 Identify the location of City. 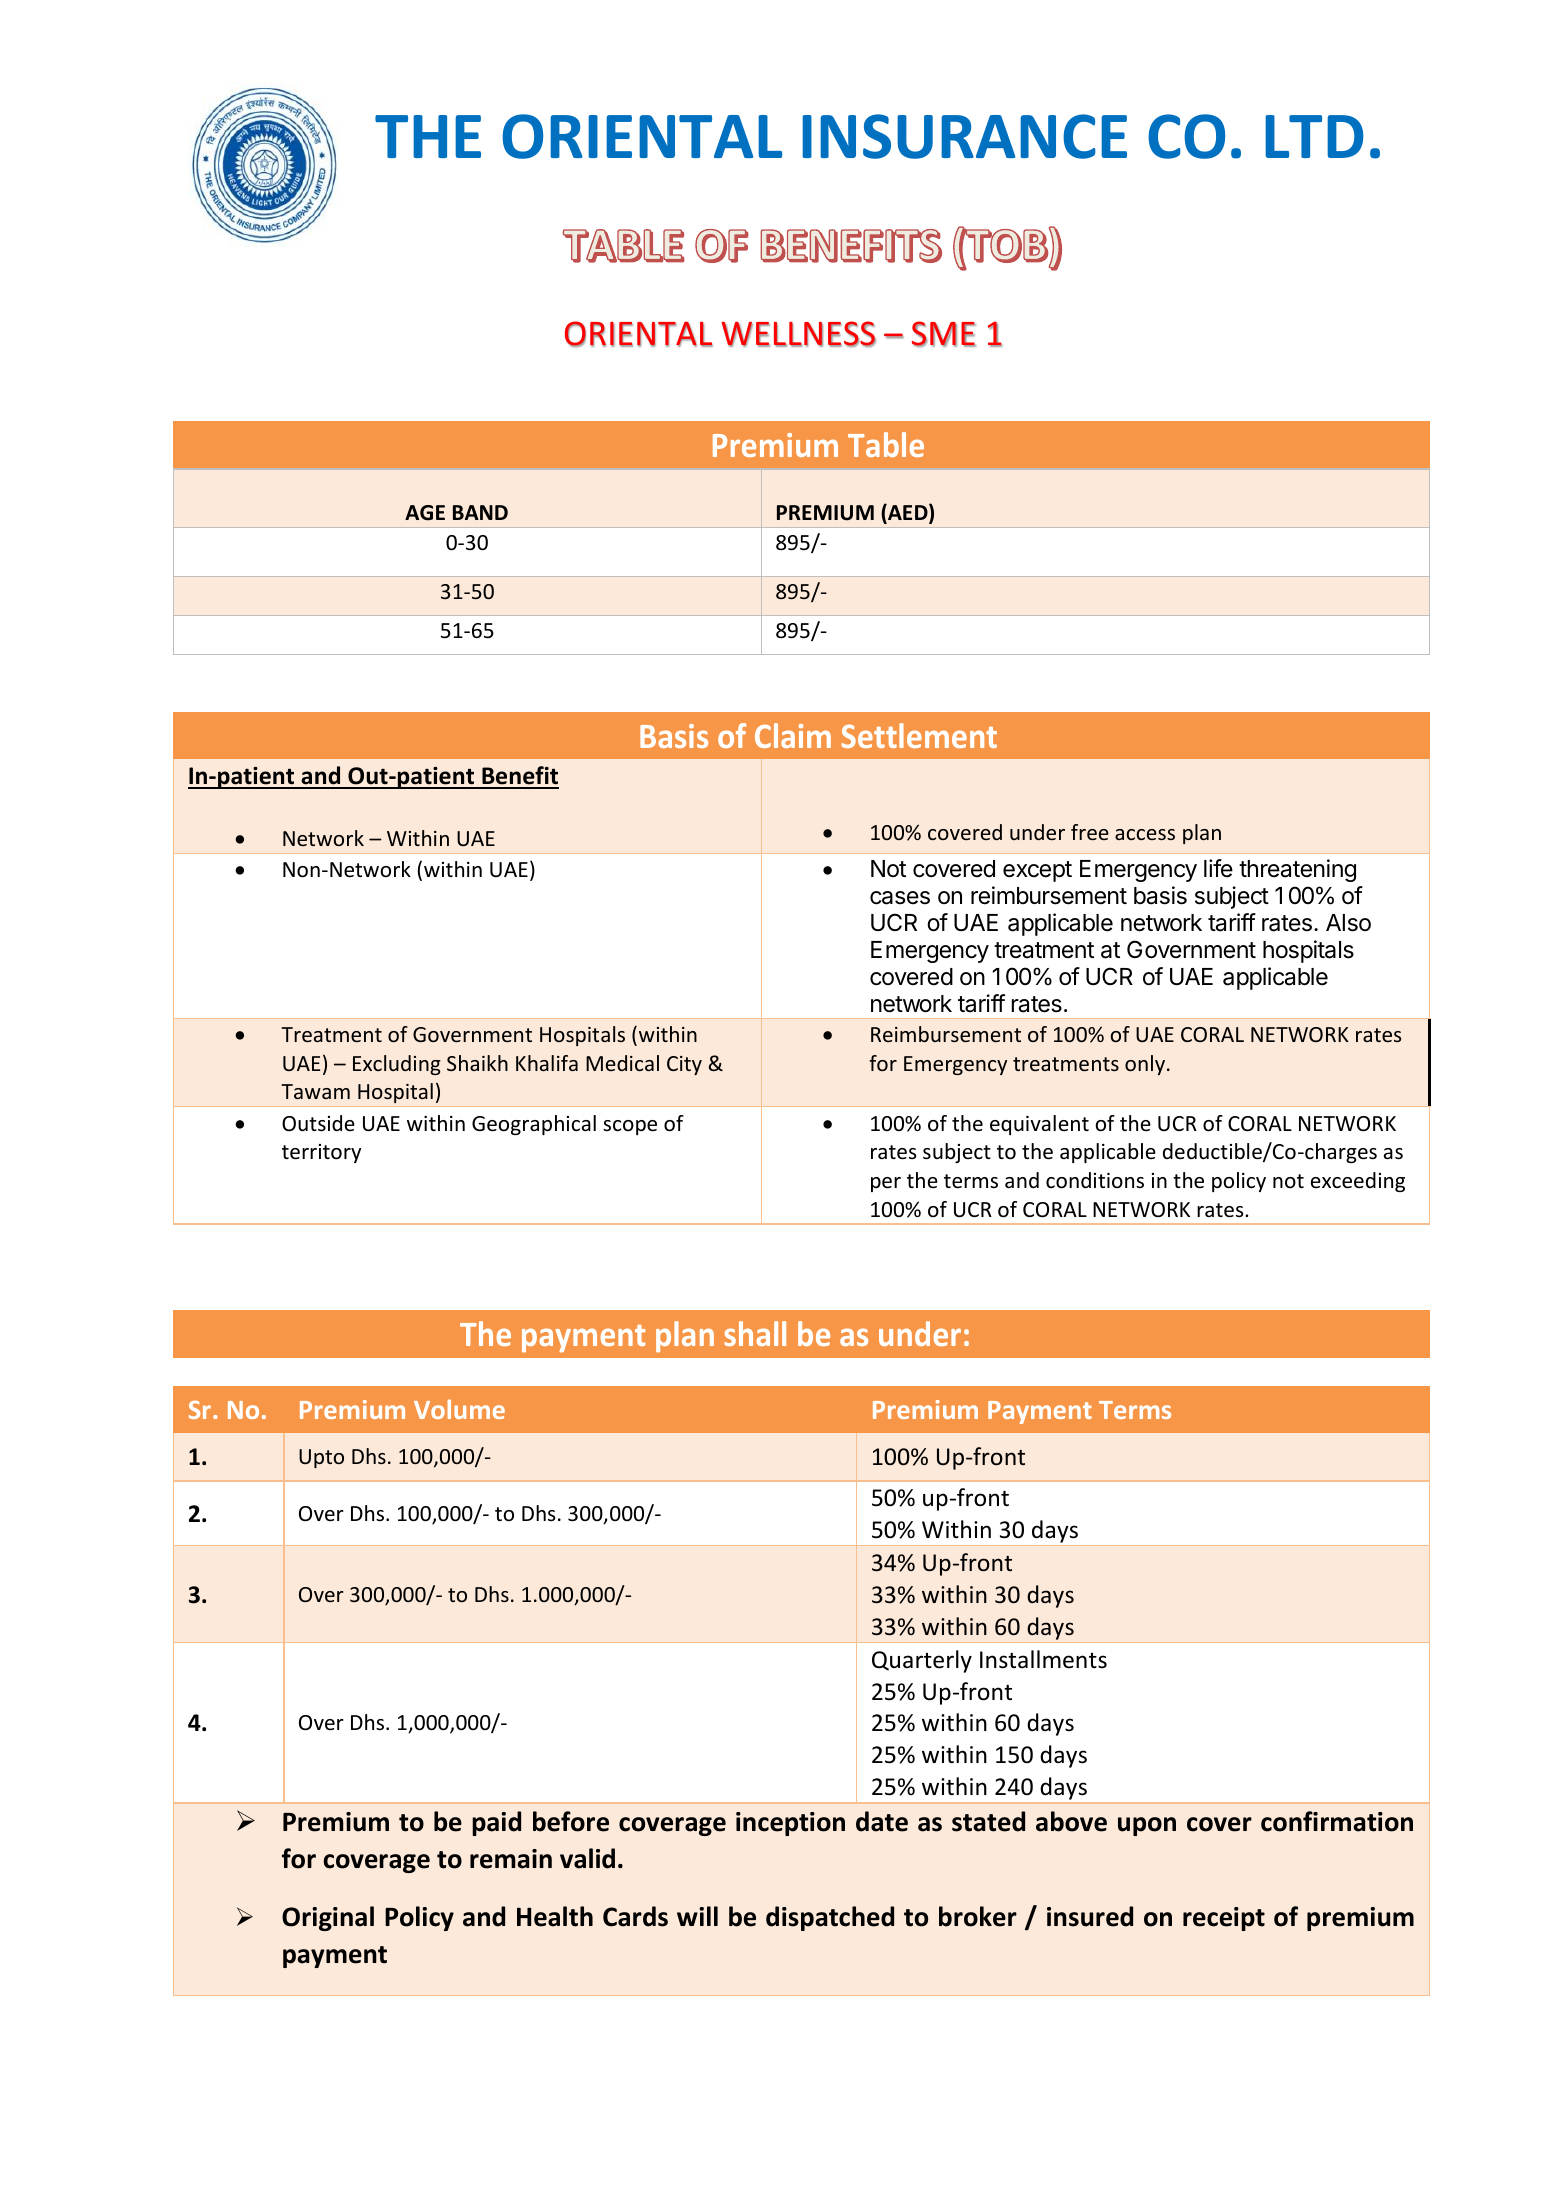
(684, 1065).
